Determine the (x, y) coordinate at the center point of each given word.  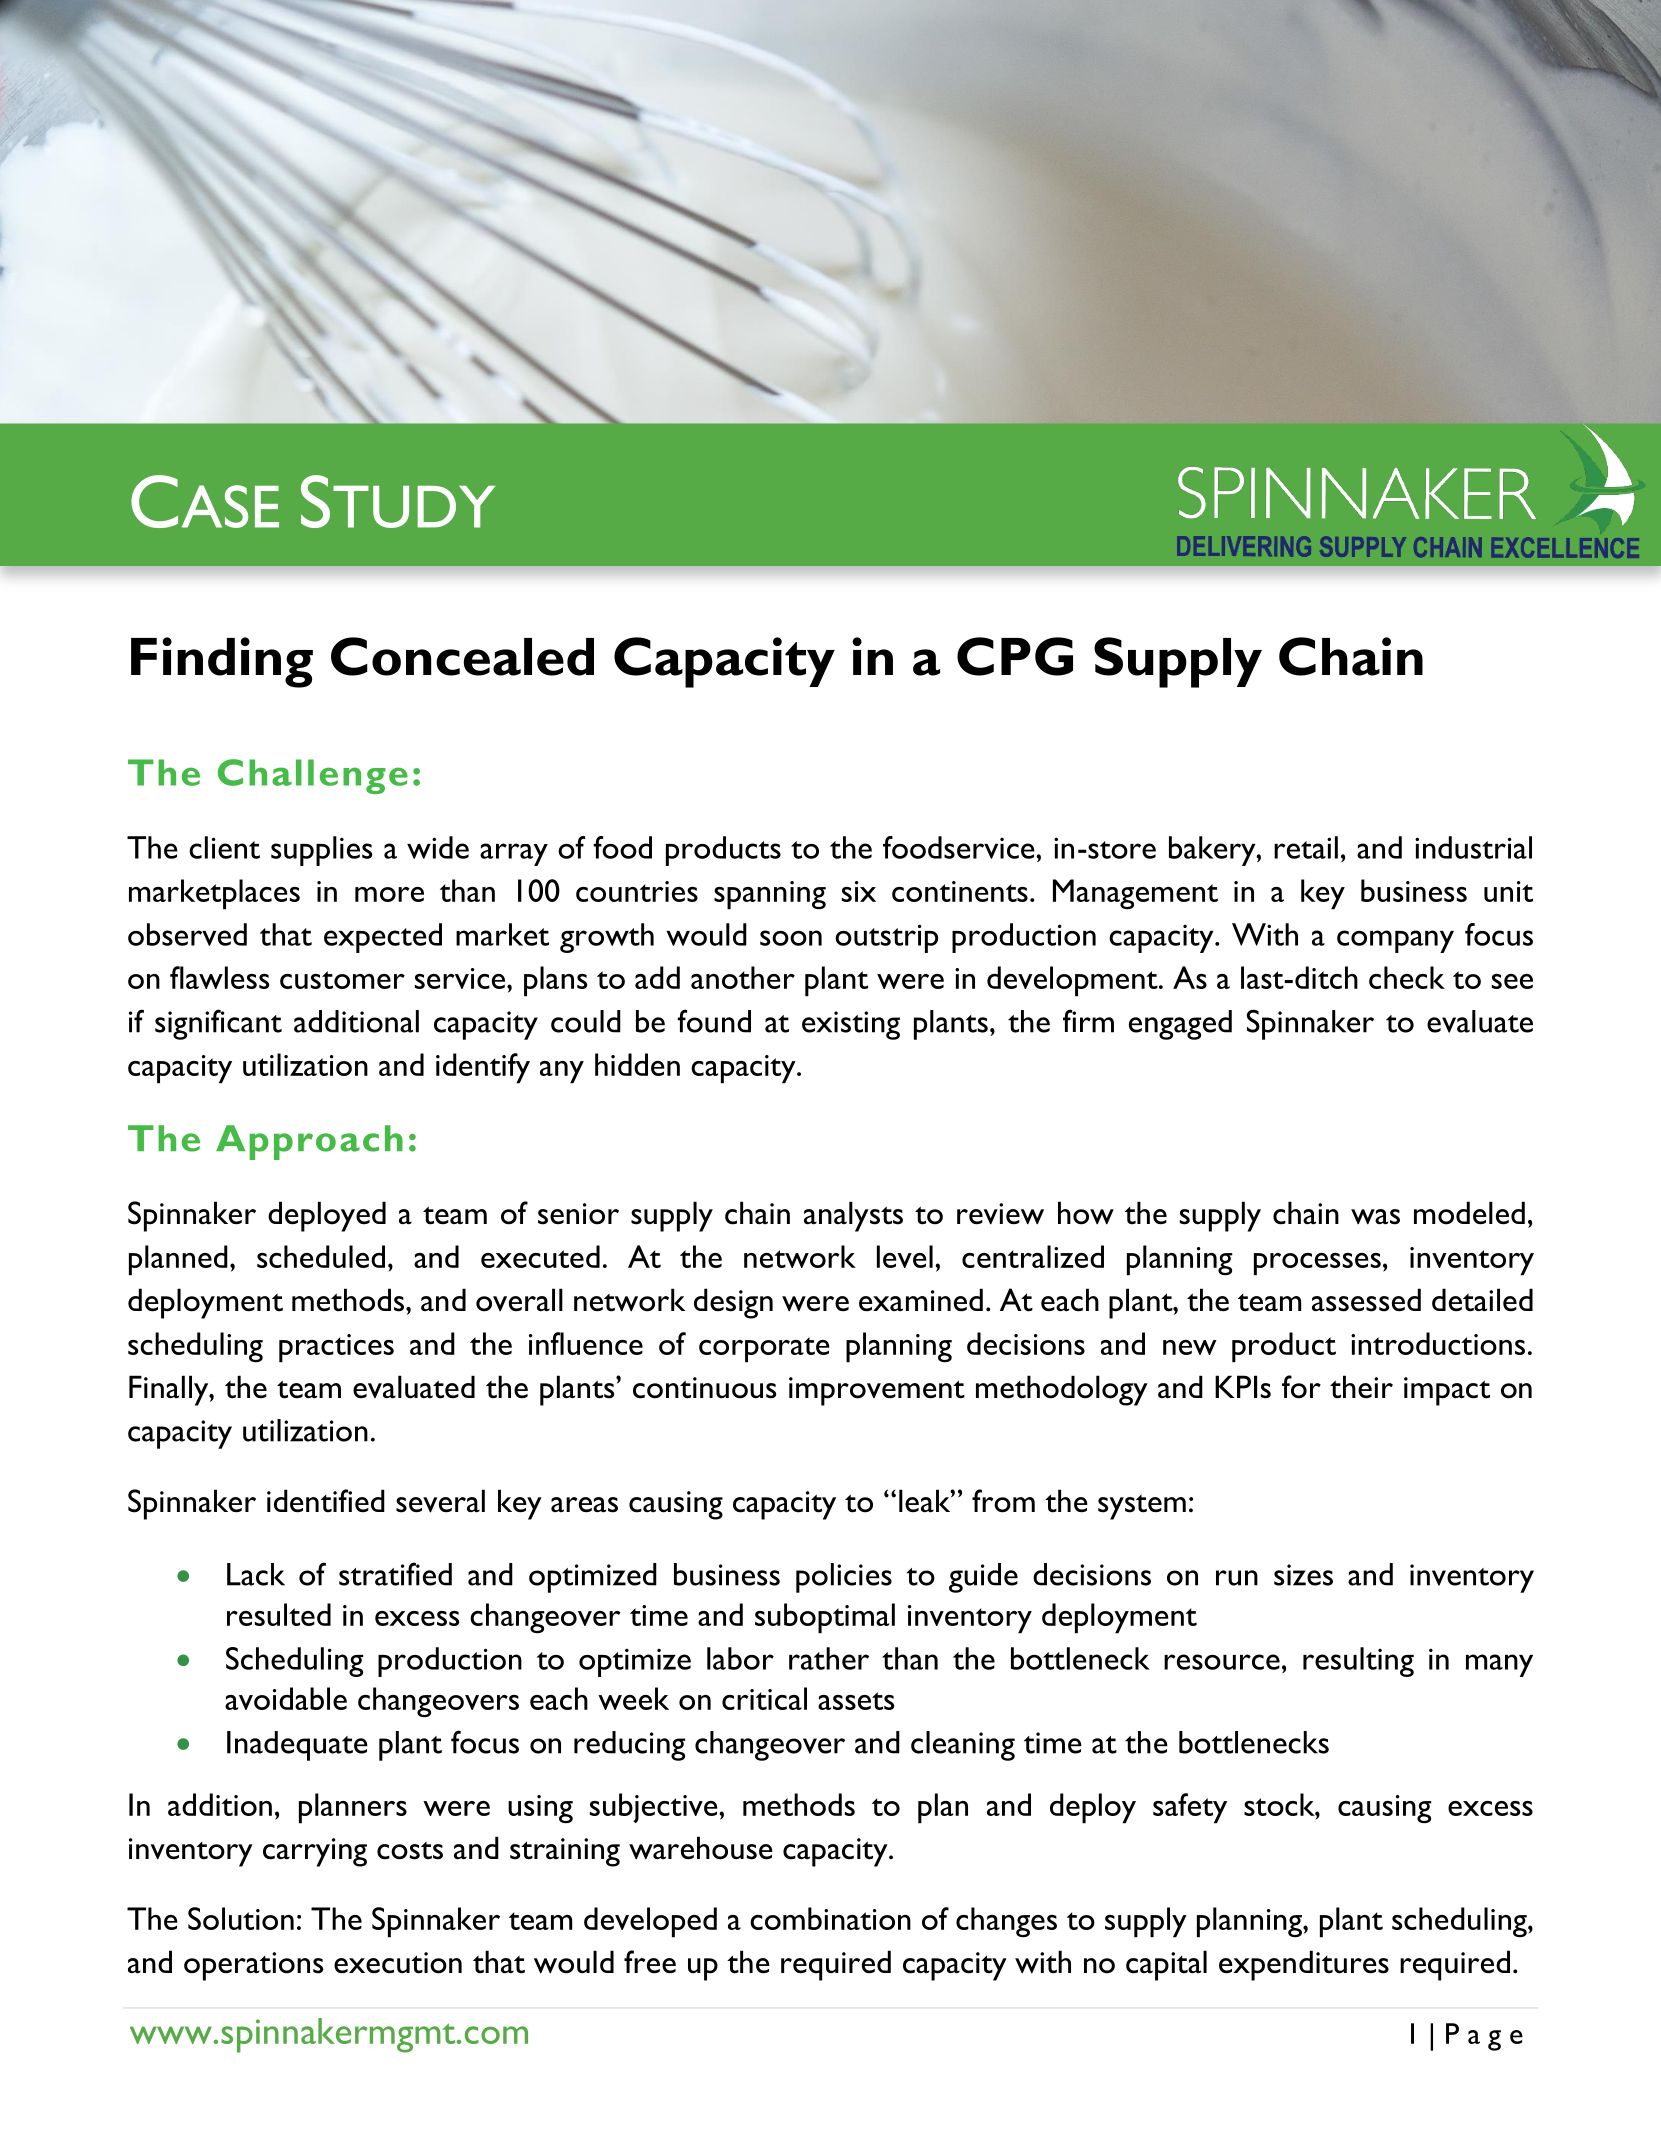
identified (326, 1501)
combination (830, 1918)
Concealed (462, 656)
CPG (1015, 656)
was (1375, 1217)
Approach (309, 1142)
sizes (1303, 1575)
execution (398, 1963)
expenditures (1304, 1965)
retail (1306, 847)
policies (844, 1578)
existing (851, 1025)
